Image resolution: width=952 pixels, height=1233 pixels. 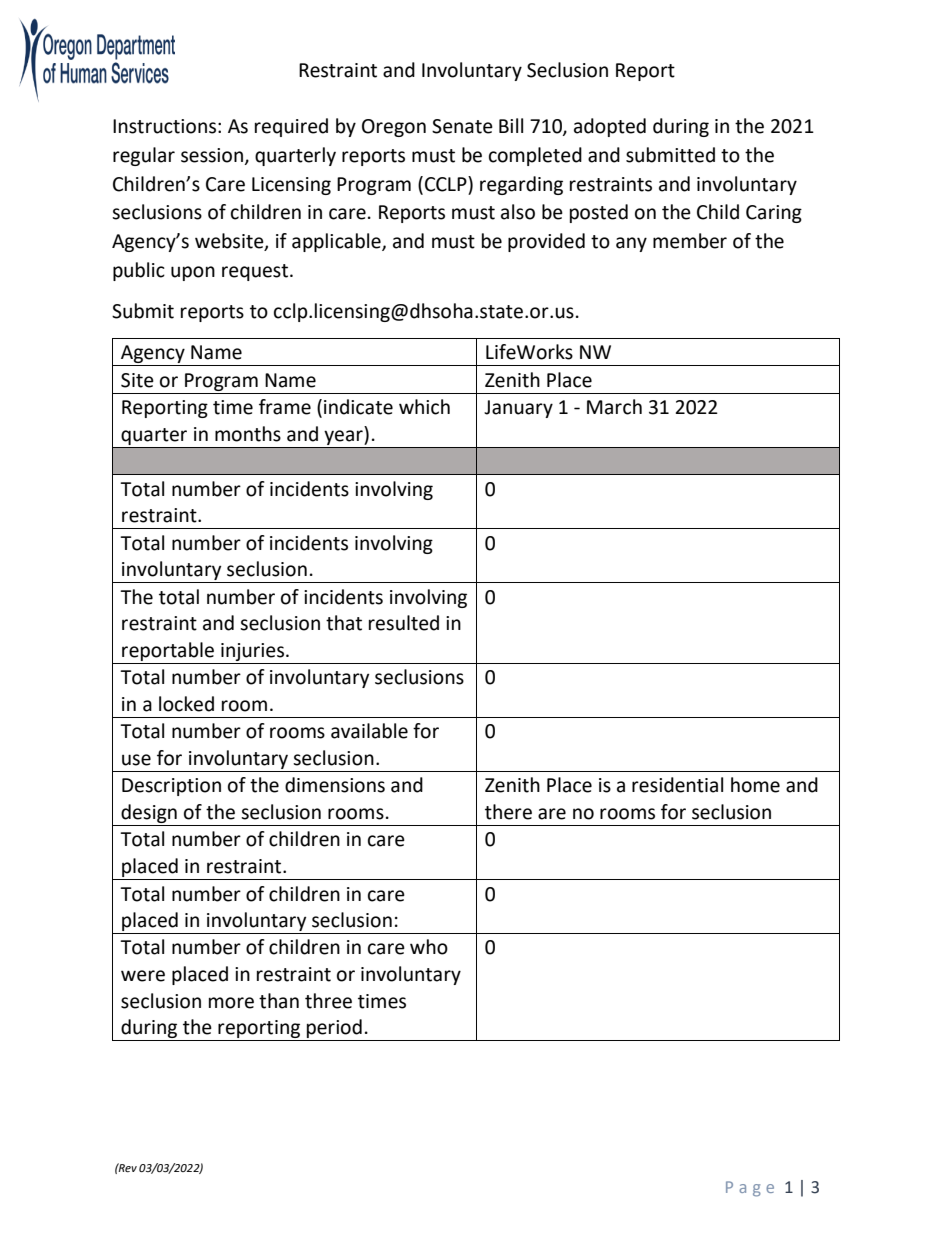 What do you see at coordinates (252, 652) in the screenshot?
I see `injuries` at bounding box center [252, 652].
